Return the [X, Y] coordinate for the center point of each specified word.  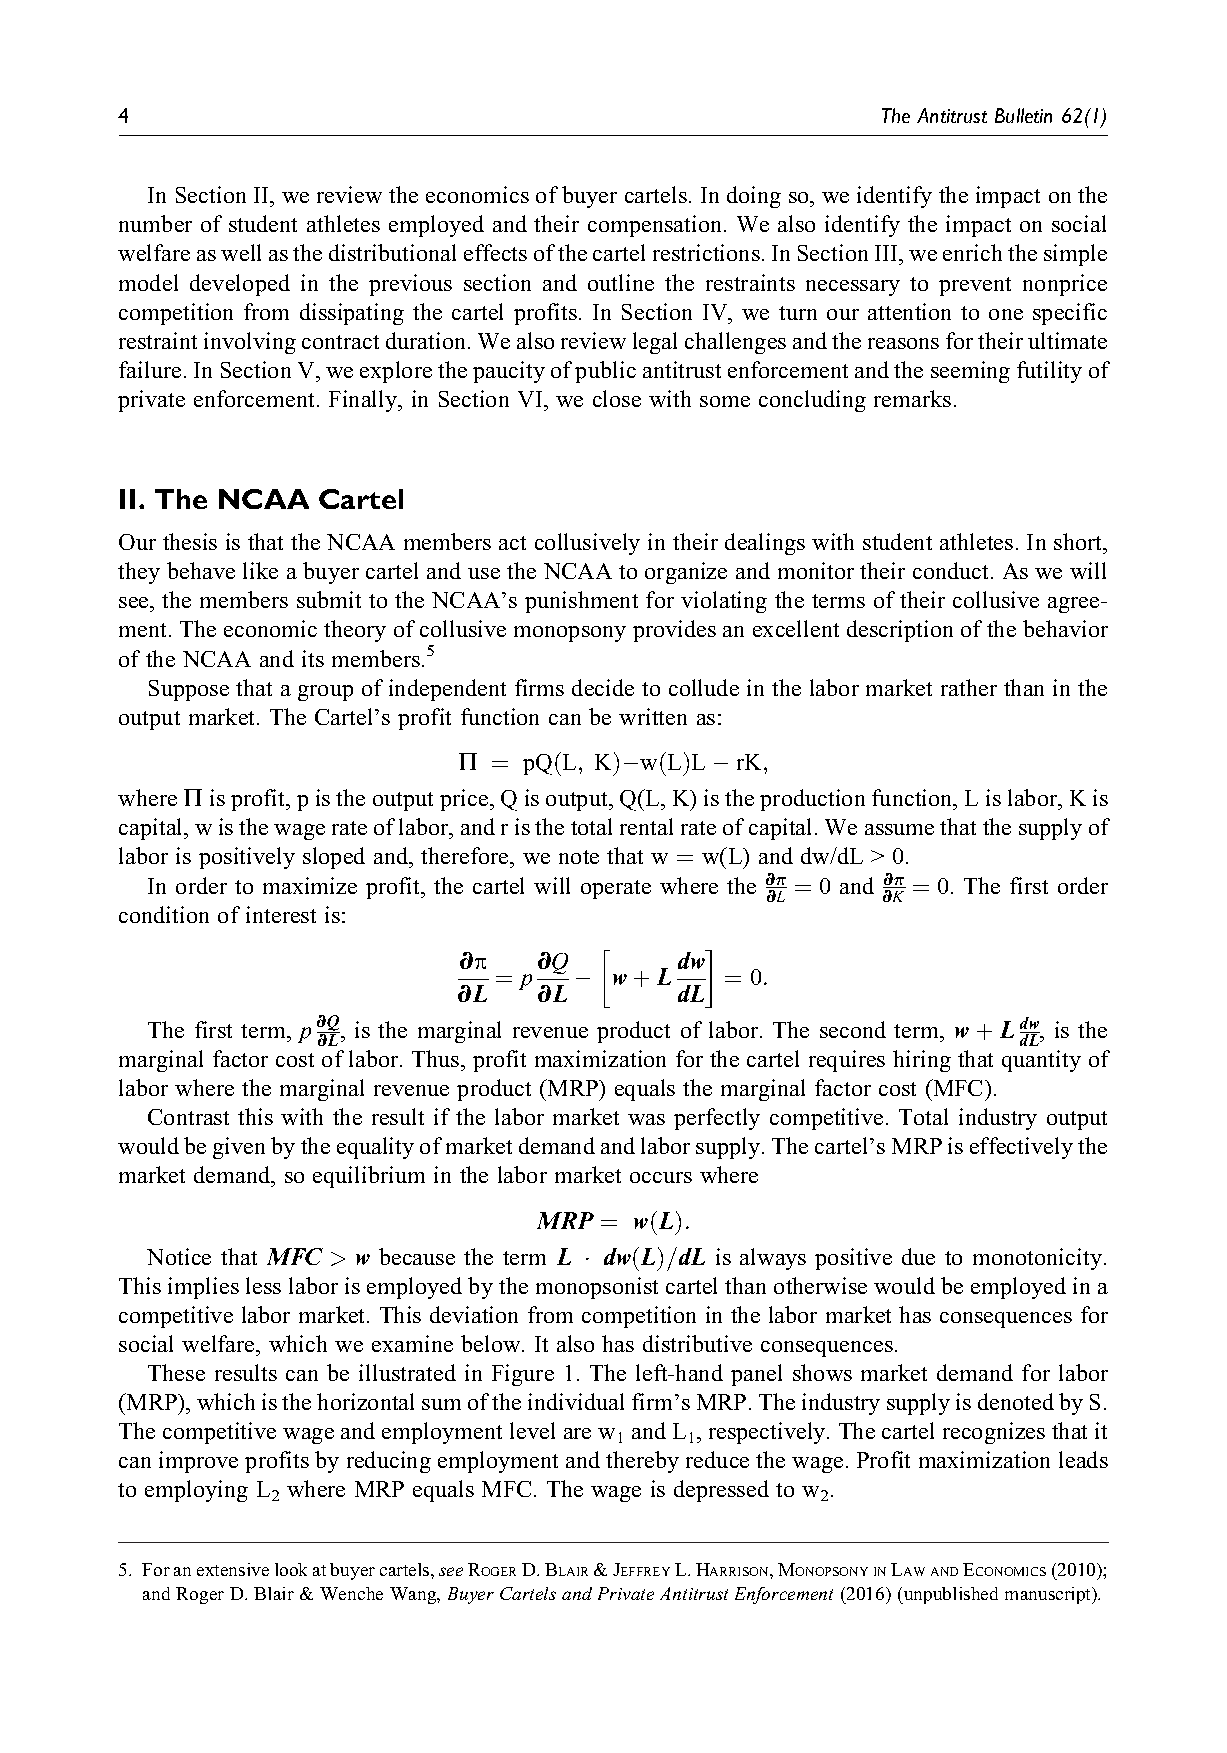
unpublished [950, 1595]
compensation [656, 226]
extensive [233, 1569]
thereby [642, 1462]
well [241, 252]
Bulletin [1023, 115]
